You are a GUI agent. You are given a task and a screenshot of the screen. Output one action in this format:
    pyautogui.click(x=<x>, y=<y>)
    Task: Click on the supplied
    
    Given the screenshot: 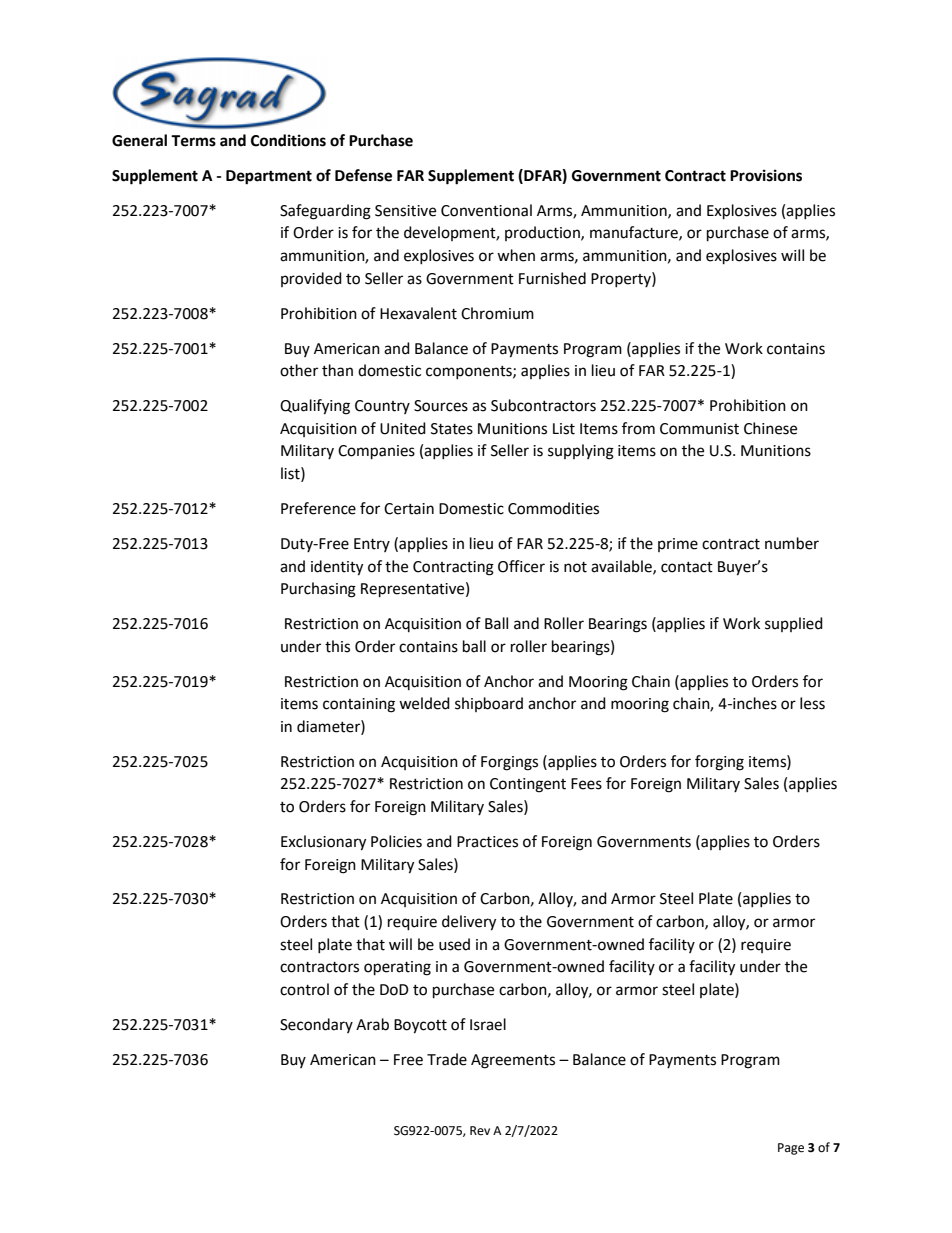 What is the action you would take?
    pyautogui.click(x=794, y=624)
